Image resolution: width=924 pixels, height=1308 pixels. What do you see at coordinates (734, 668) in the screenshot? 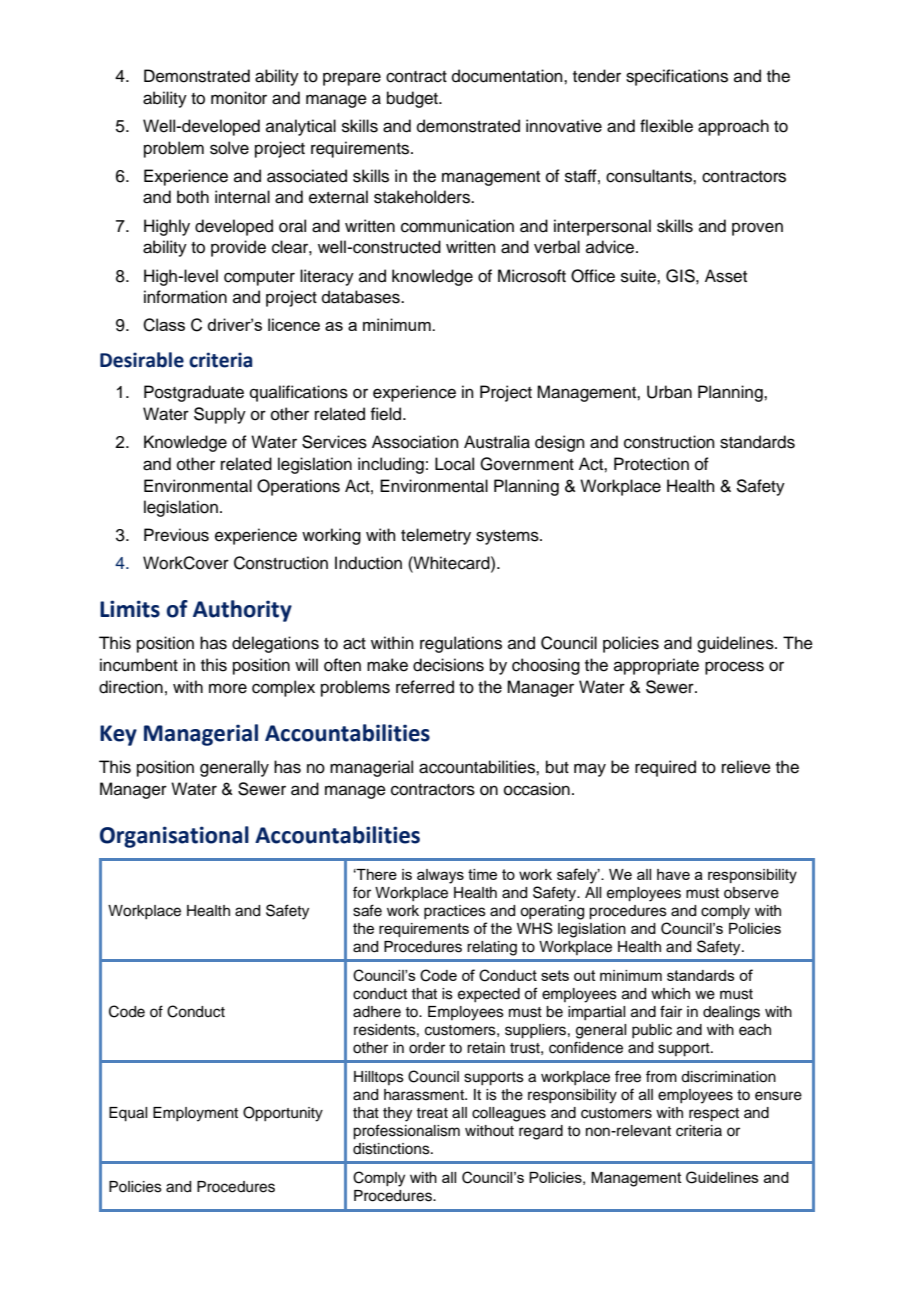
I see `process` at bounding box center [734, 668].
